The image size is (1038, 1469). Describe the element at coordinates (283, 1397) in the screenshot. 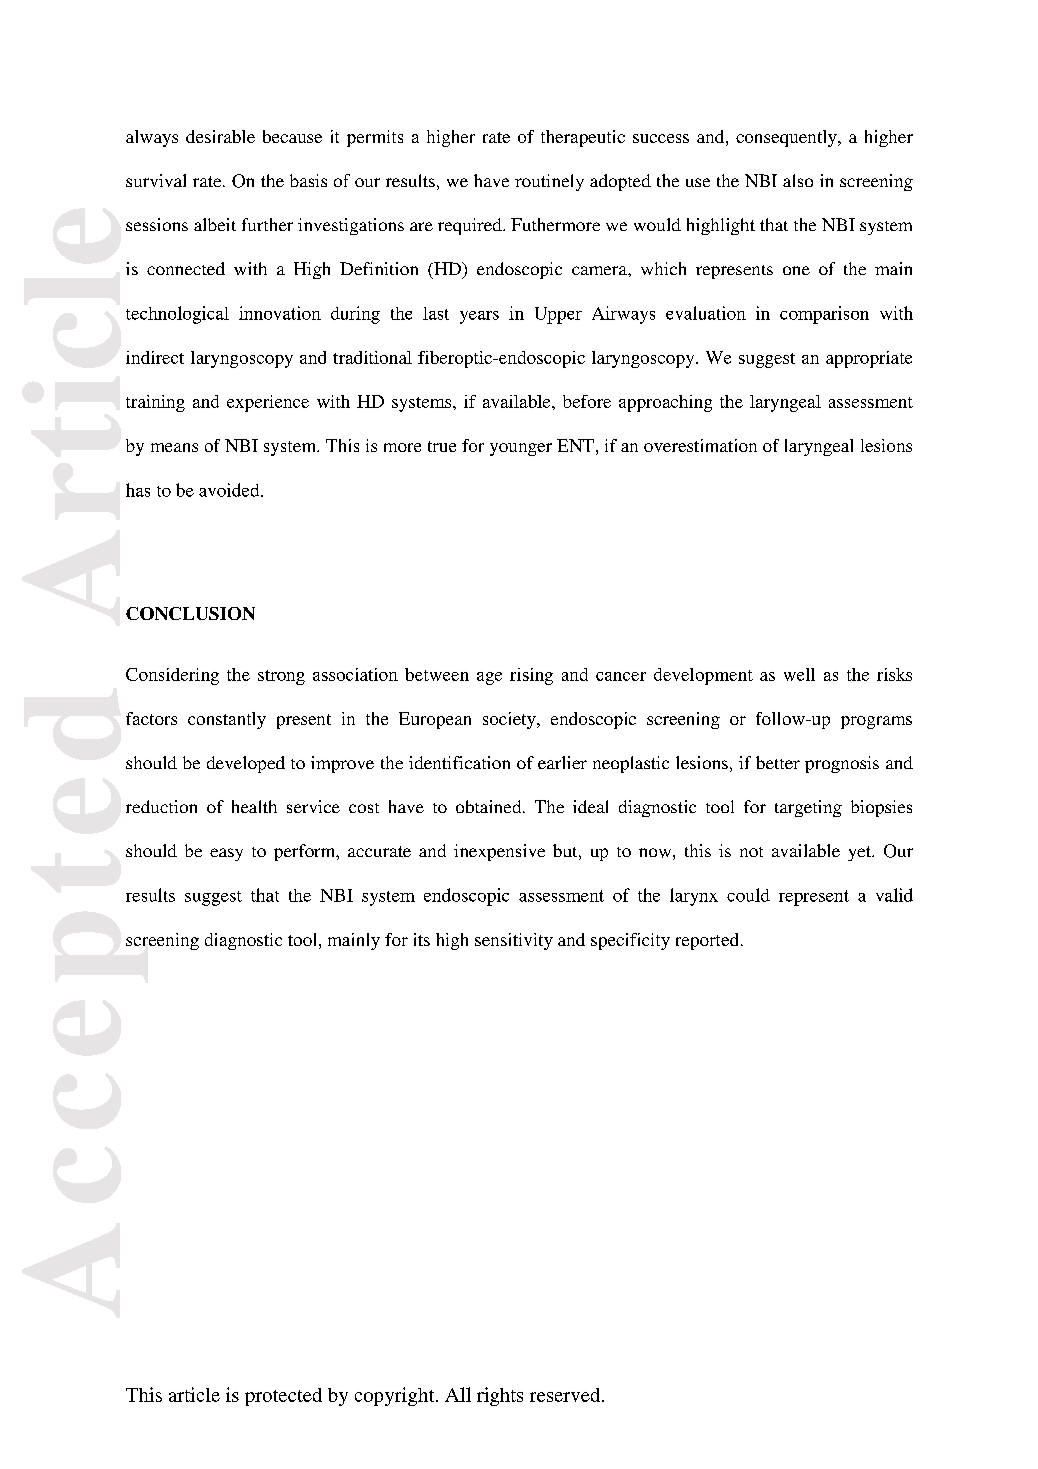

I see `protected` at that location.
